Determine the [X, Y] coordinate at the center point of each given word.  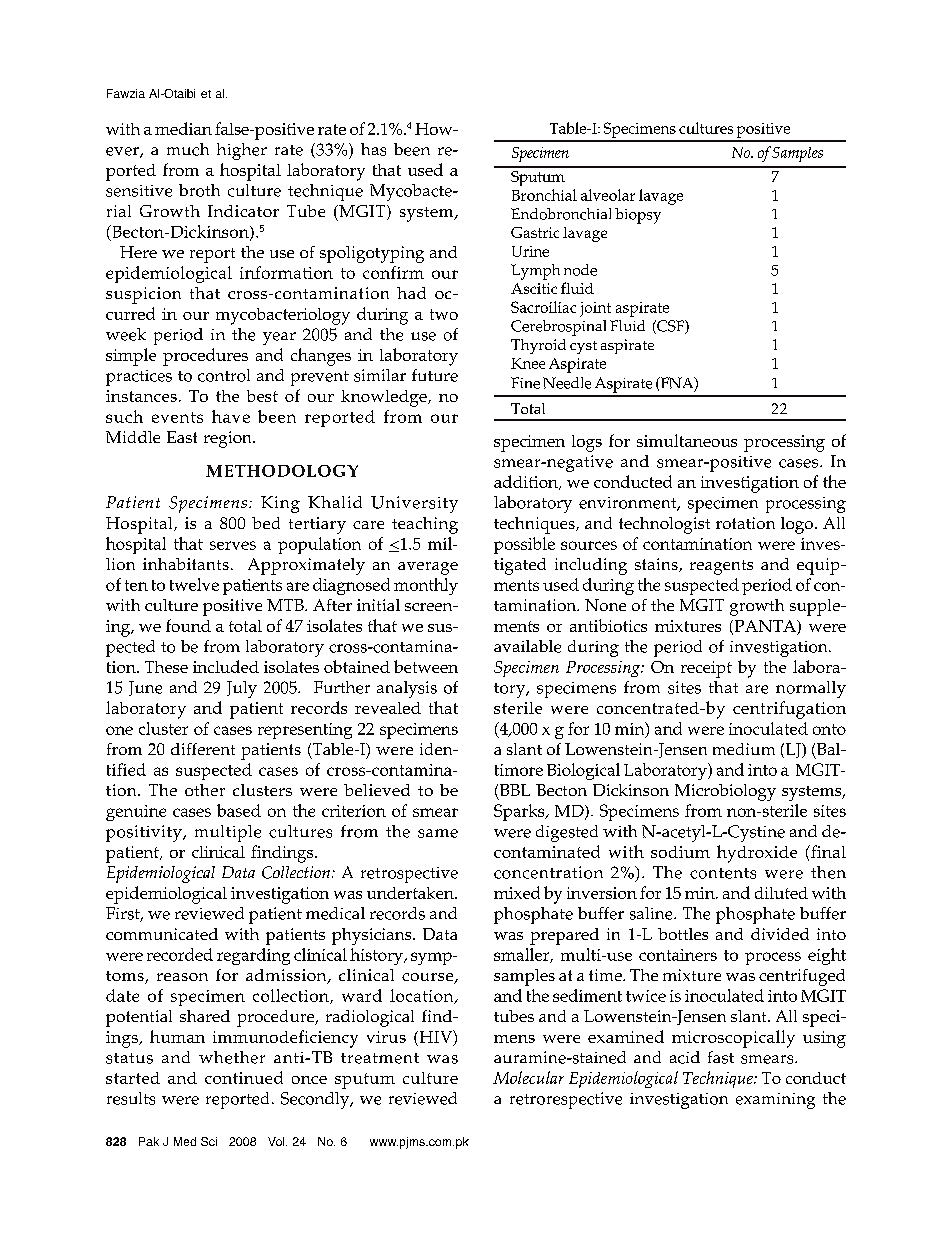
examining [775, 1101]
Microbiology [725, 792]
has [373, 149]
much [188, 149]
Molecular [528, 1077]
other [205, 790]
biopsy [638, 216]
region [229, 439]
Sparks [520, 812]
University [414, 504]
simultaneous [687, 440]
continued [244, 1077]
